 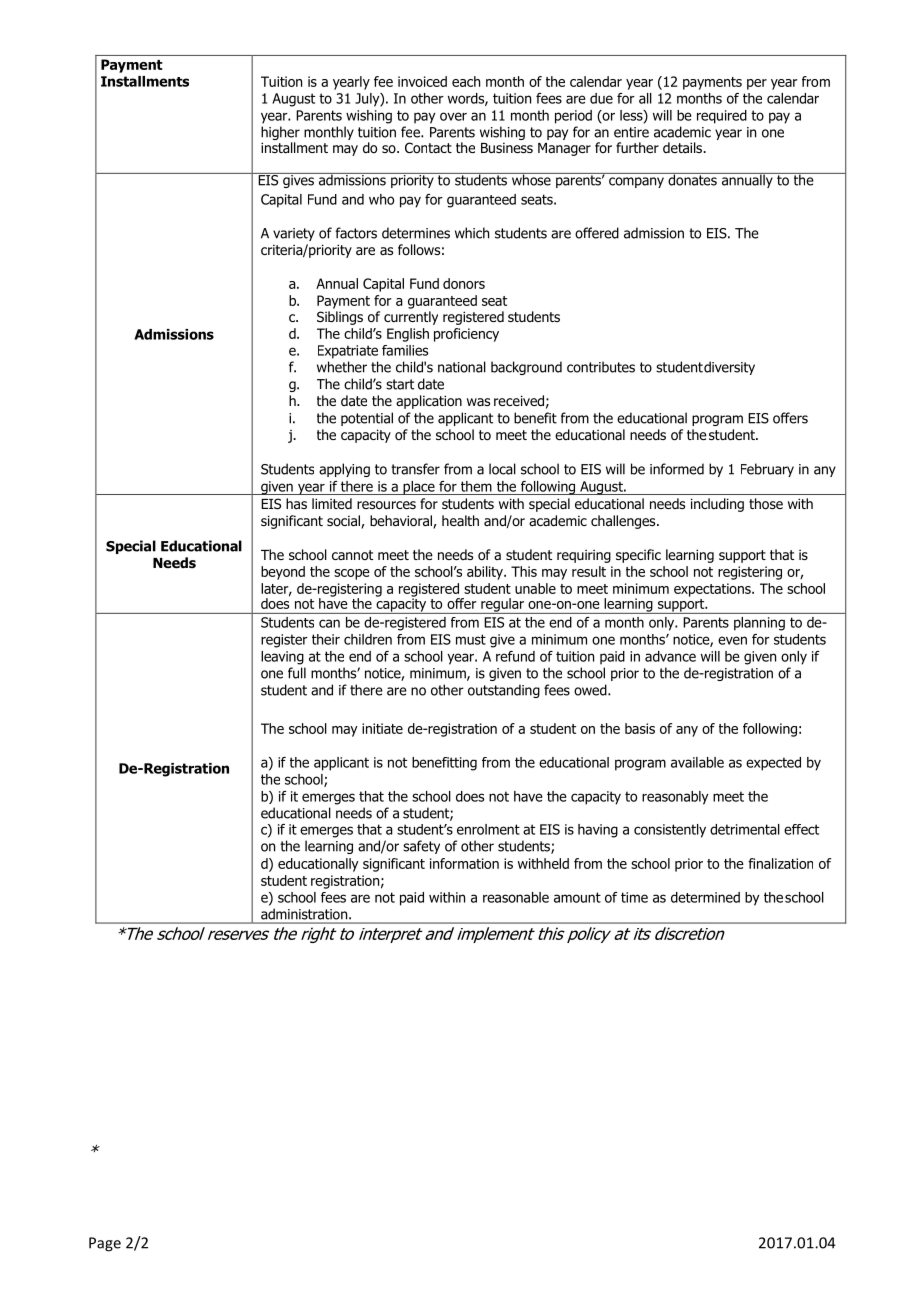 What do you see at coordinates (421, 847) in the screenshot?
I see `safety` at bounding box center [421, 847].
